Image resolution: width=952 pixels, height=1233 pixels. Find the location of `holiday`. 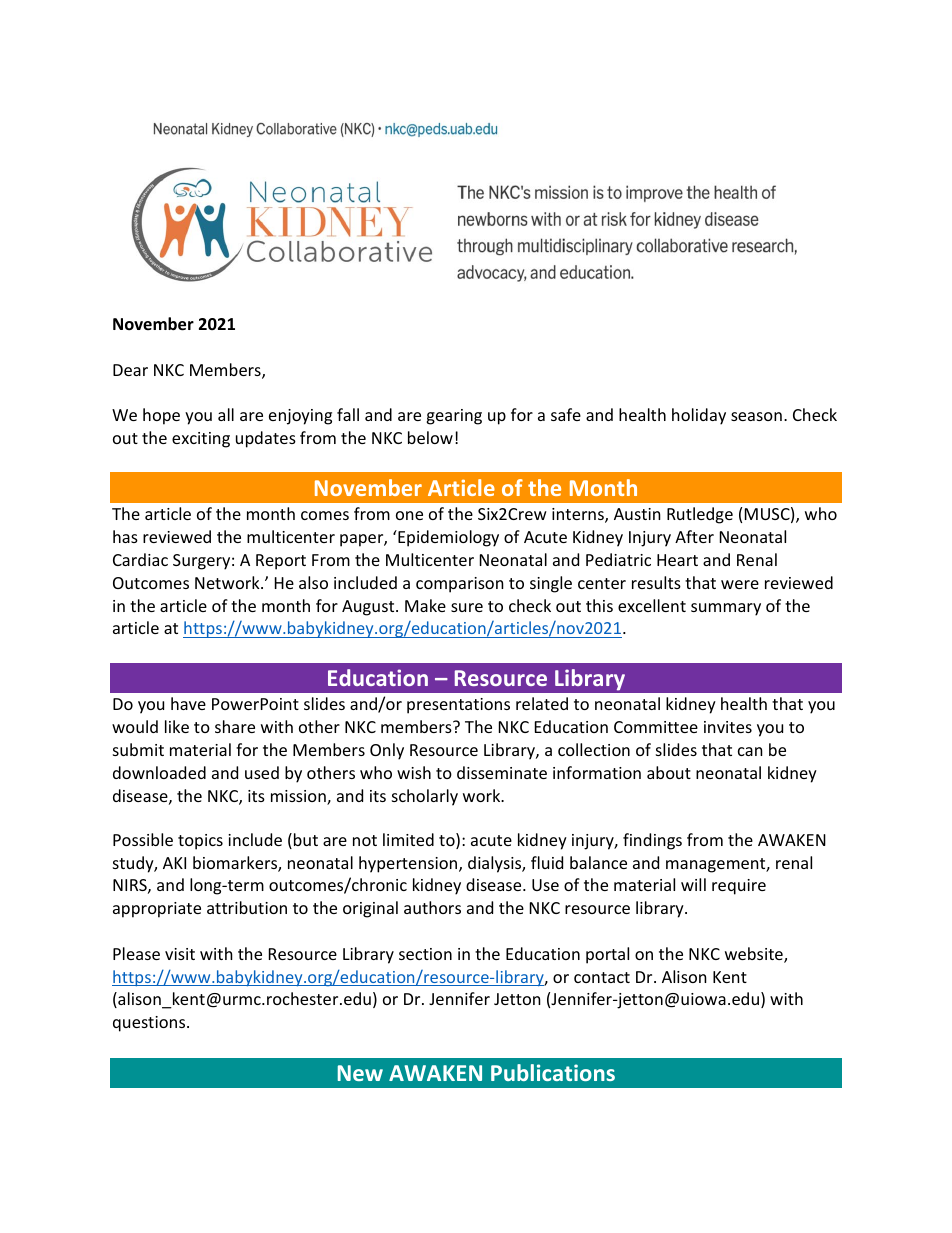

holiday is located at coordinates (699, 416).
